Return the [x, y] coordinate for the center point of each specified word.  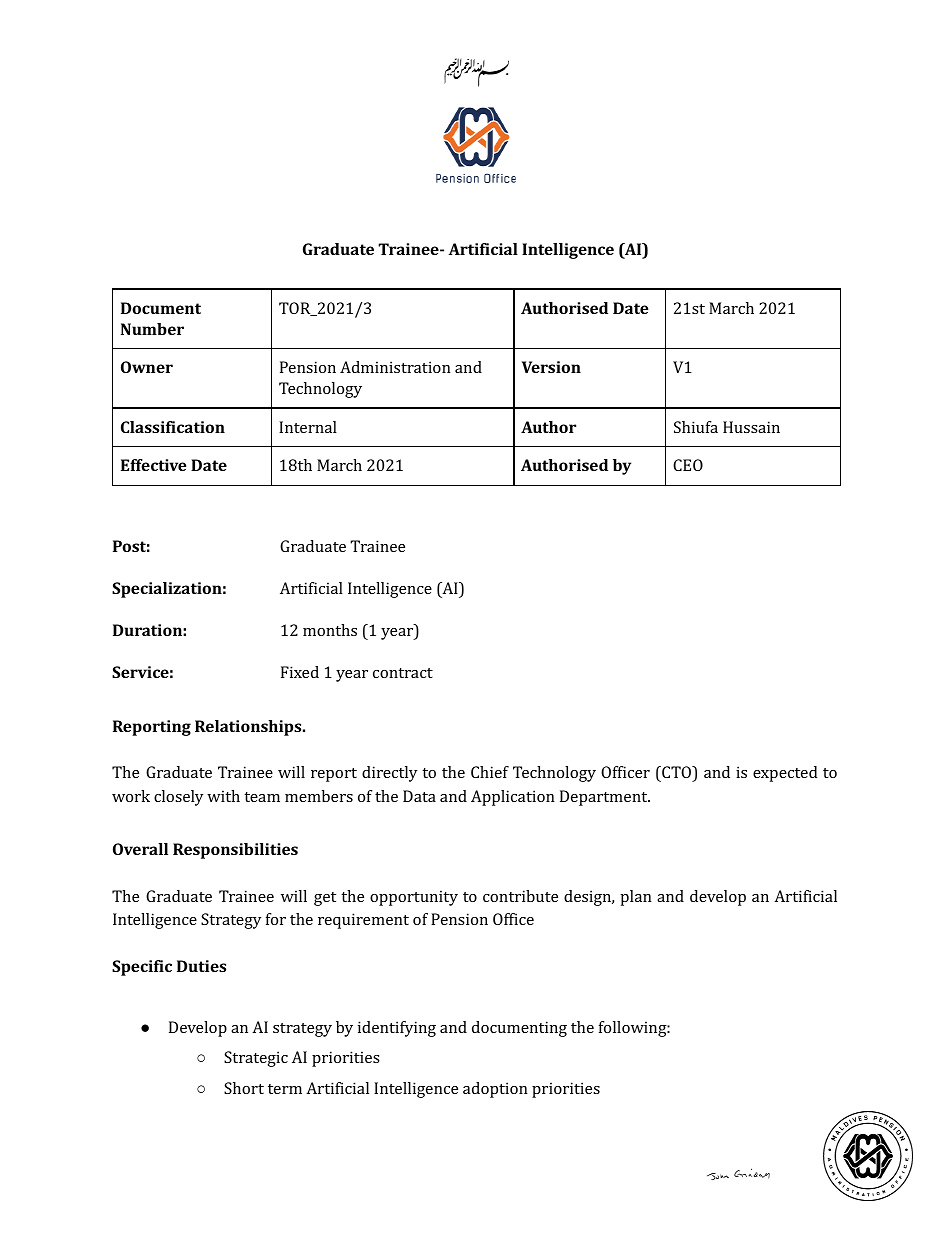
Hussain [751, 427]
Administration [395, 367]
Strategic [256, 1059]
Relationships [249, 728]
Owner [147, 367]
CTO [677, 773]
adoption [495, 1090]
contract [403, 673]
